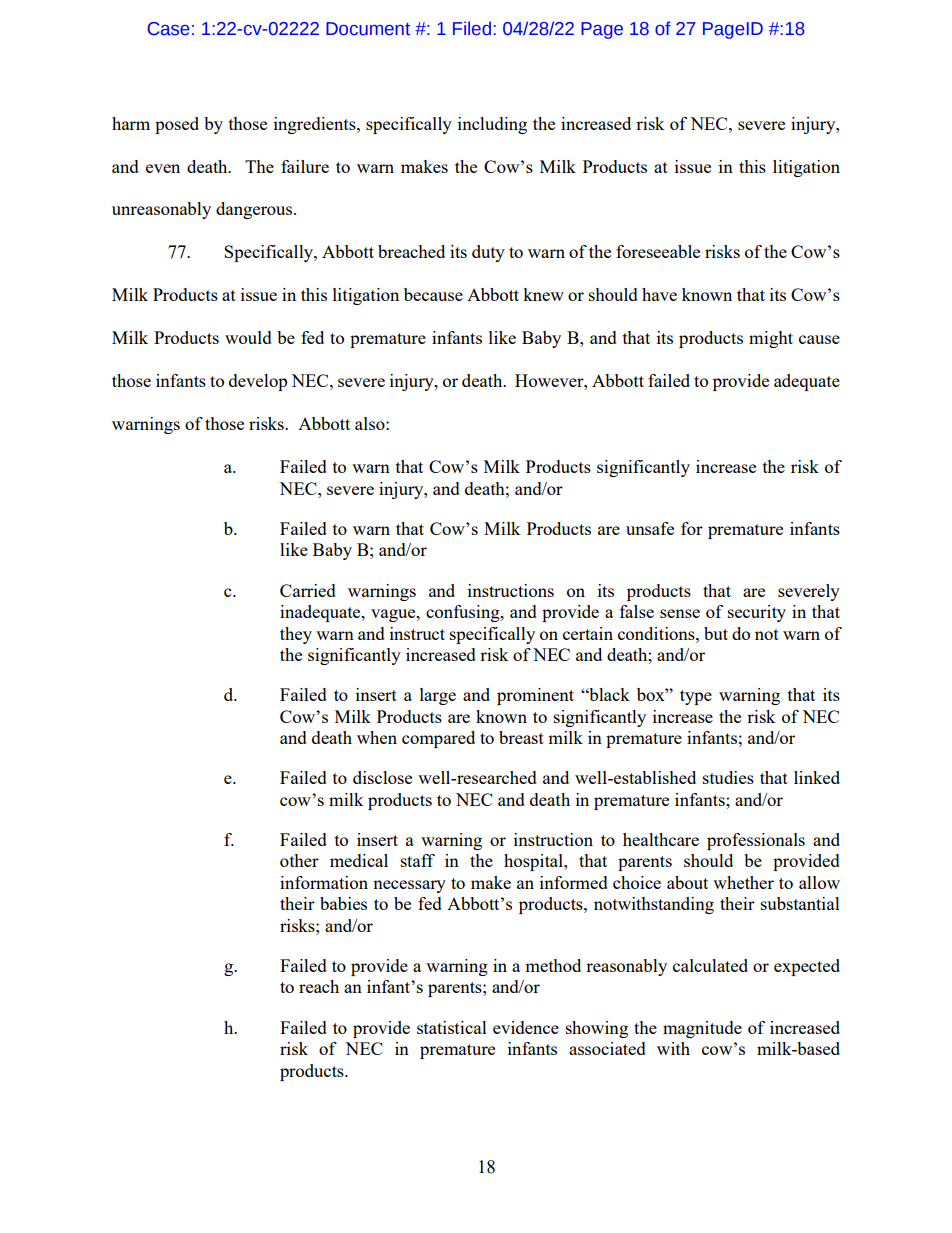 This document has height=1233, width=952. What do you see at coordinates (472, 28) in the document?
I see `Filed` at bounding box center [472, 28].
